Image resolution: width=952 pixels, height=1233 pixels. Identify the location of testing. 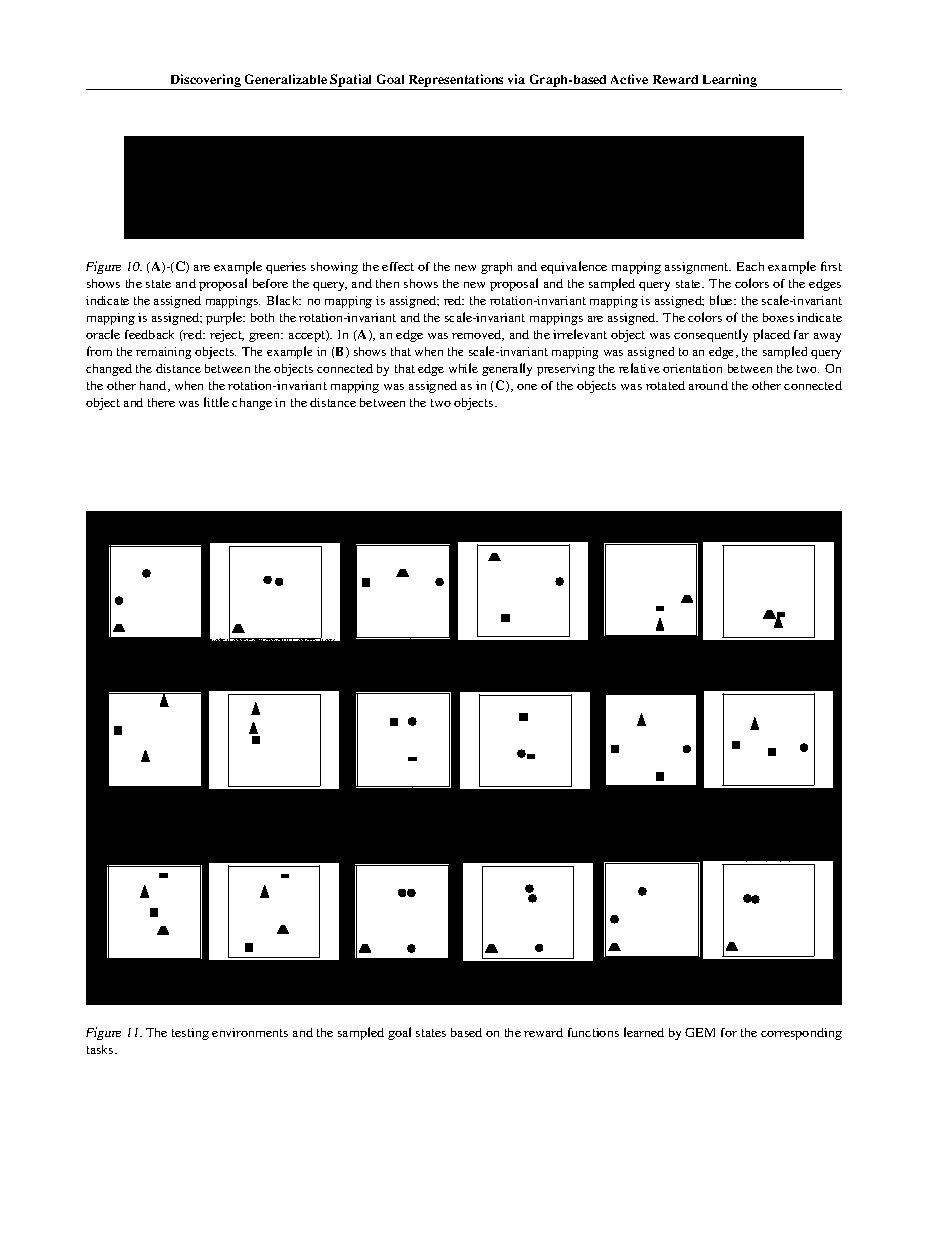
(190, 1034).
